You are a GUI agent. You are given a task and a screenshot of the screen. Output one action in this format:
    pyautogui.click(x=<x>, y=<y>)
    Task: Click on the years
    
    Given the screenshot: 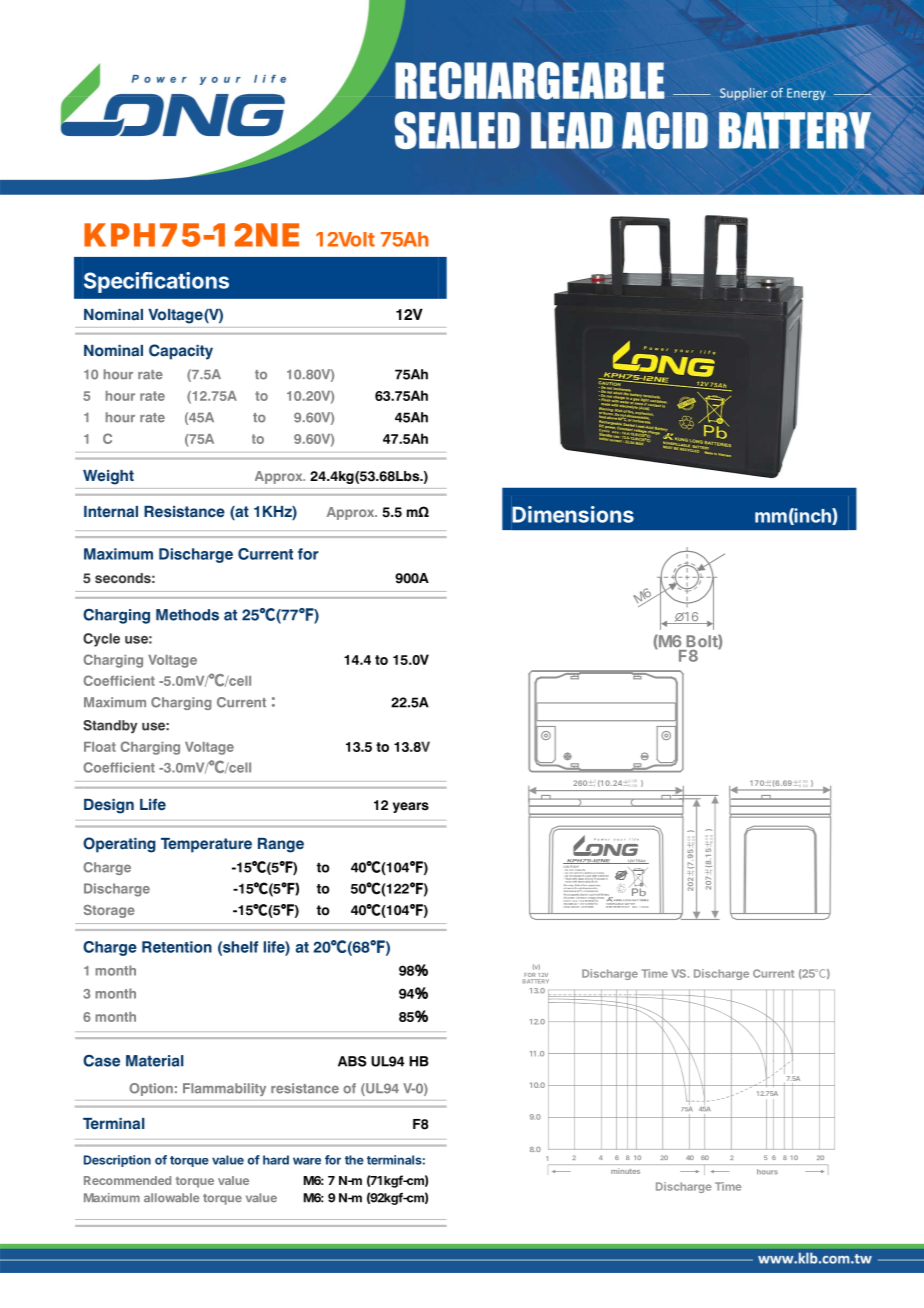 What is the action you would take?
    pyautogui.click(x=411, y=807)
